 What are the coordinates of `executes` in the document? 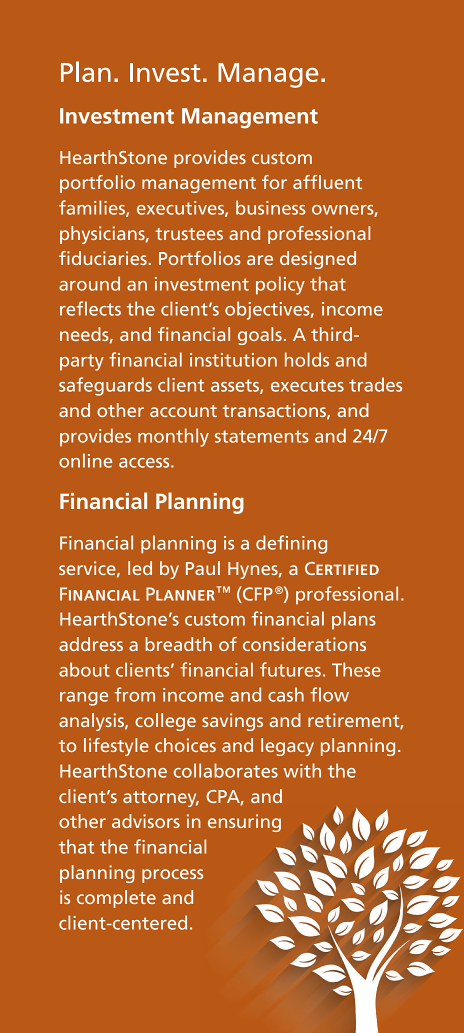 It's located at (307, 385).
